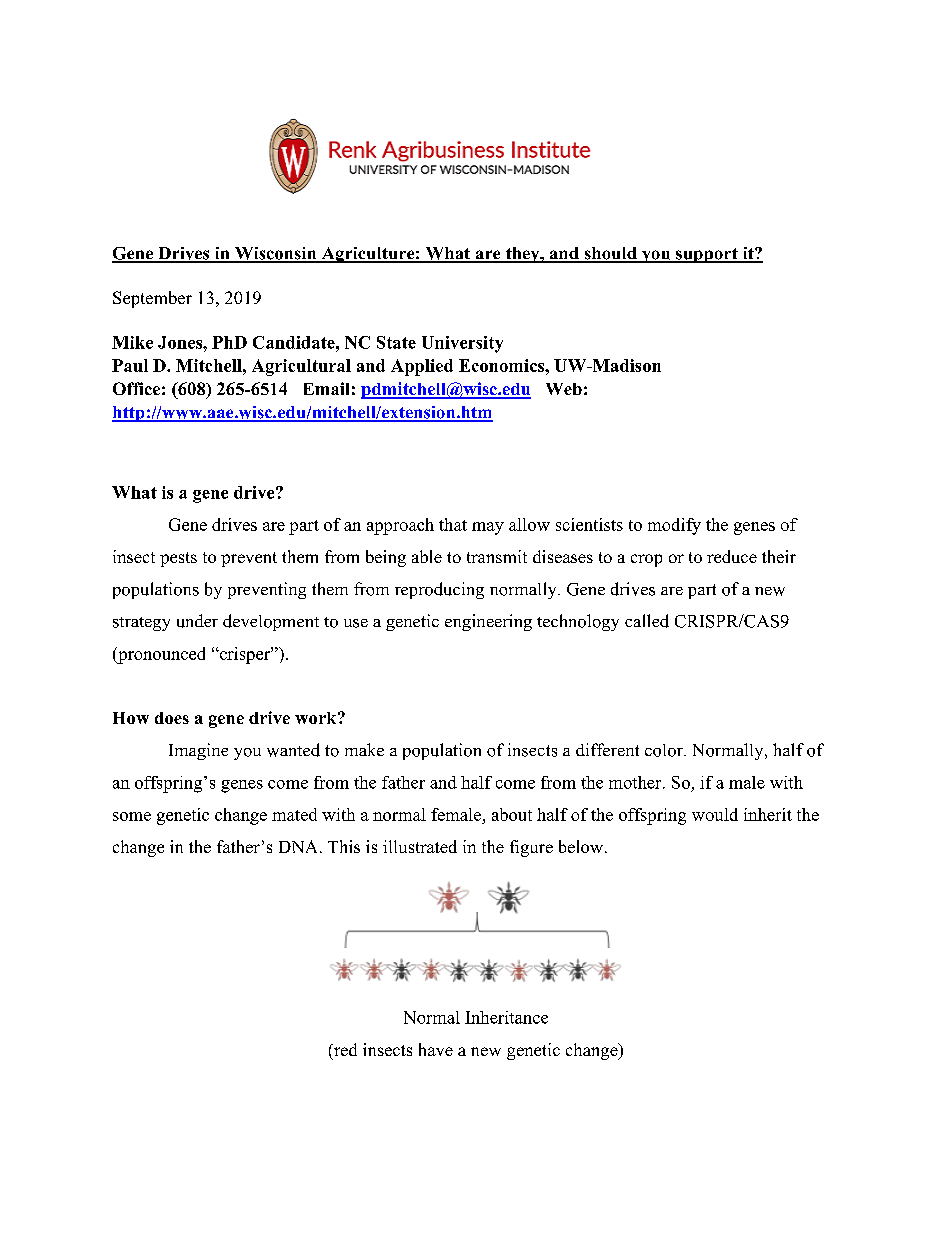  What do you see at coordinates (130, 365) in the screenshot?
I see `Paul` at bounding box center [130, 365].
